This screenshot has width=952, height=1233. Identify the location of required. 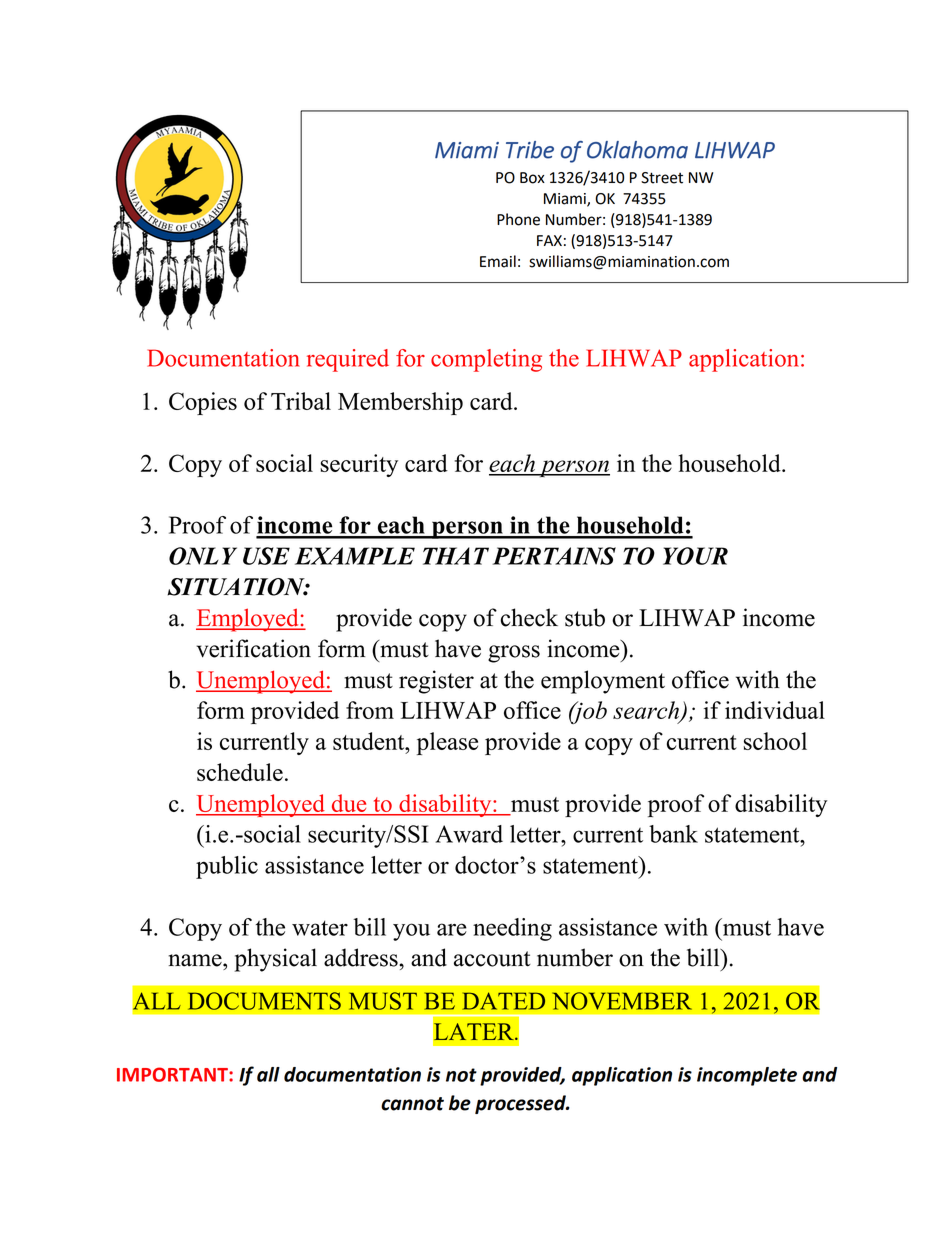
(348, 360).
